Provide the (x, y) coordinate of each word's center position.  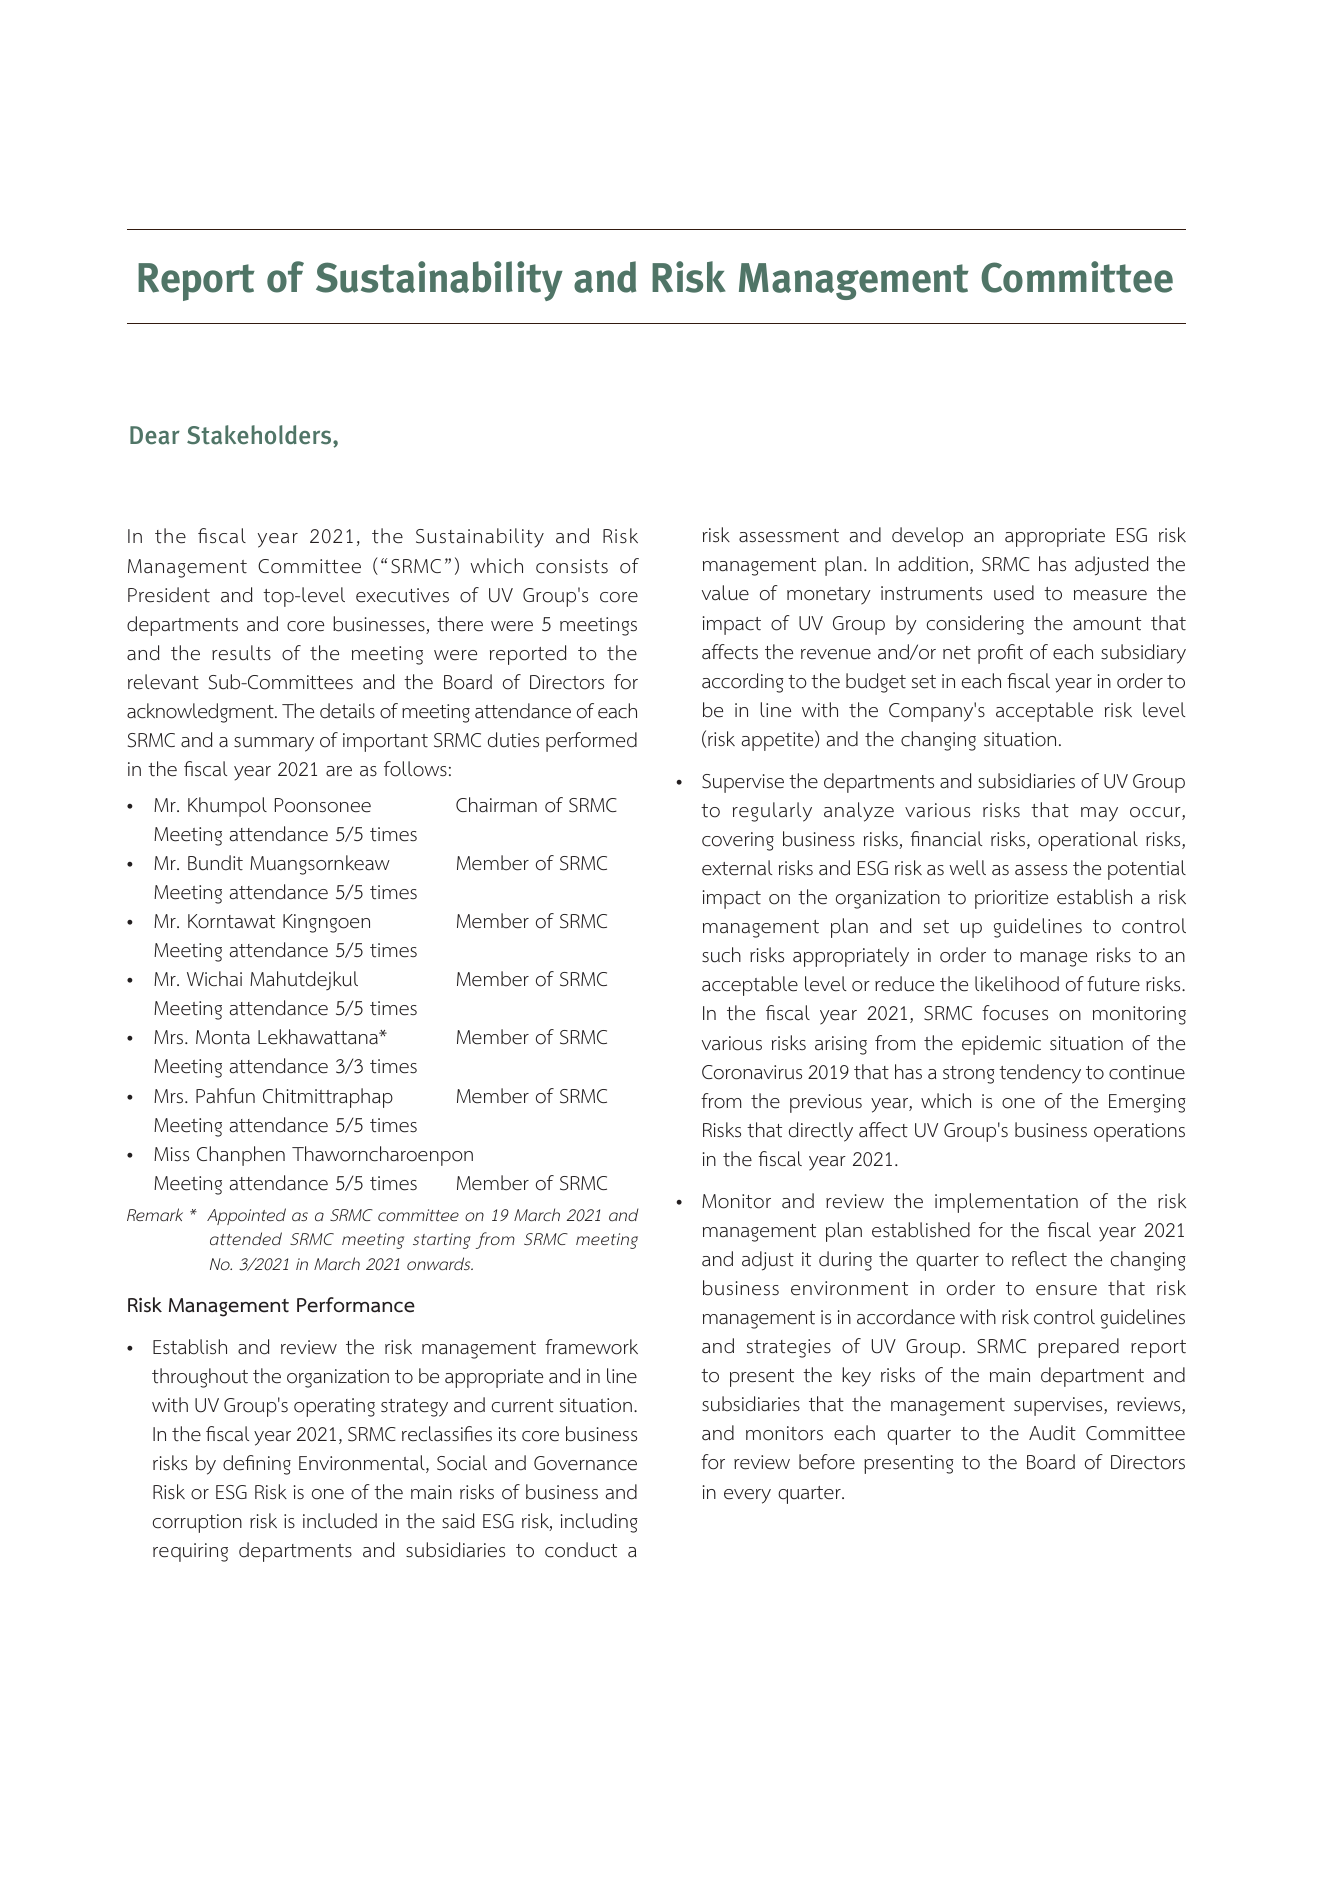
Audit (1052, 1433)
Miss (171, 1154)
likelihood (1017, 984)
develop (927, 537)
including (599, 1523)
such (721, 955)
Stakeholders (260, 436)
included (340, 1521)
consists (572, 566)
